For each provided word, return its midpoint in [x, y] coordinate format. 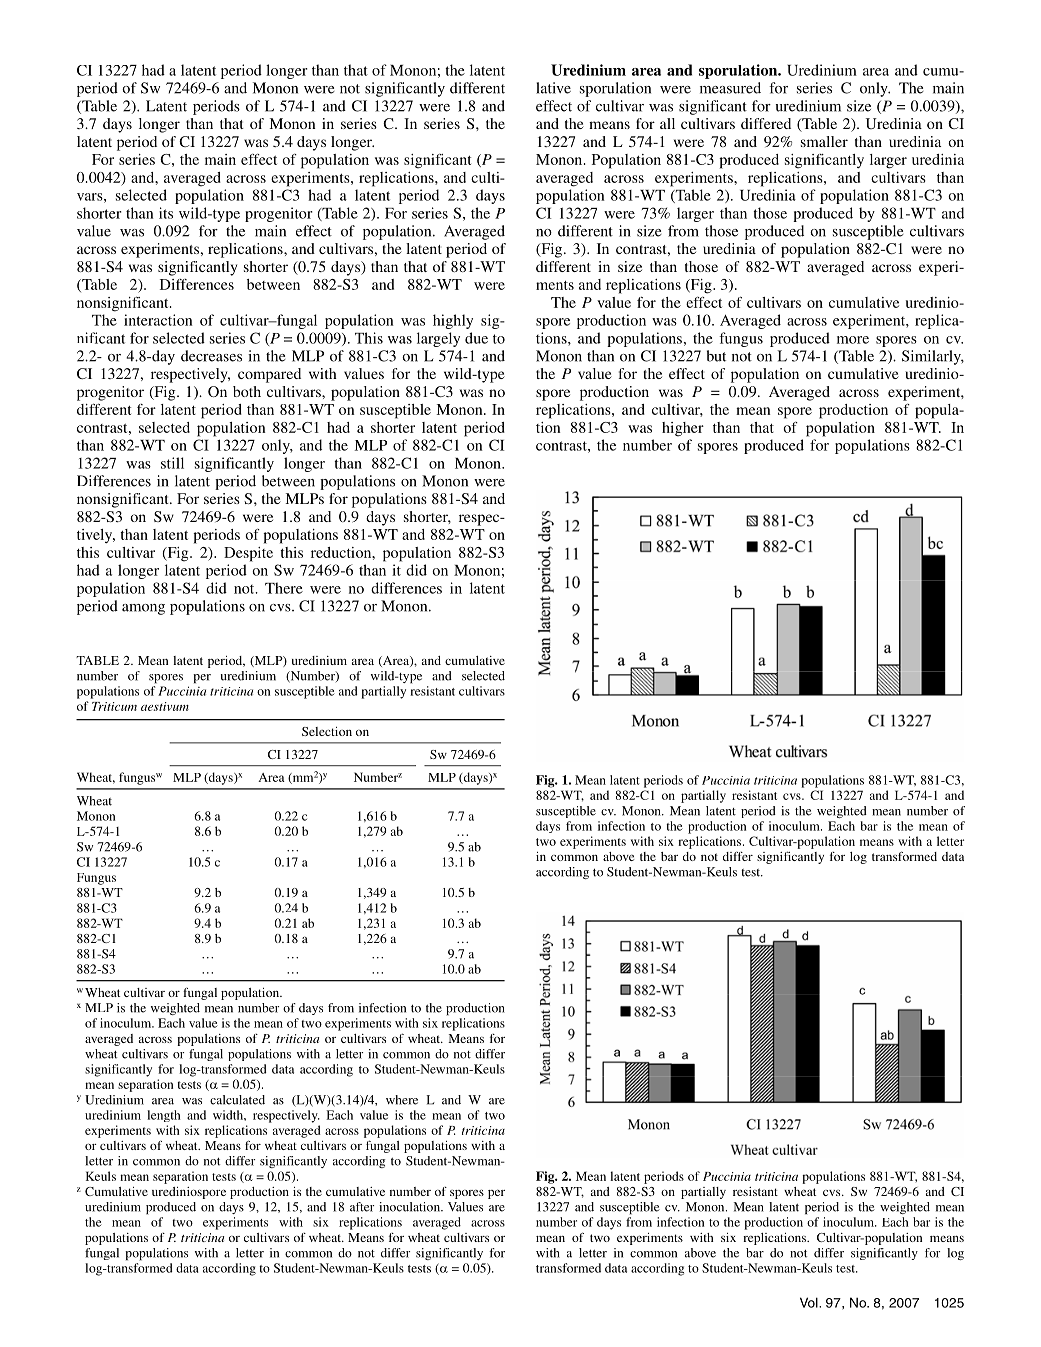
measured [730, 88]
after [362, 1207]
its [166, 213]
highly [453, 321]
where [402, 1100]
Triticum [114, 706]
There [284, 588]
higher [683, 429]
